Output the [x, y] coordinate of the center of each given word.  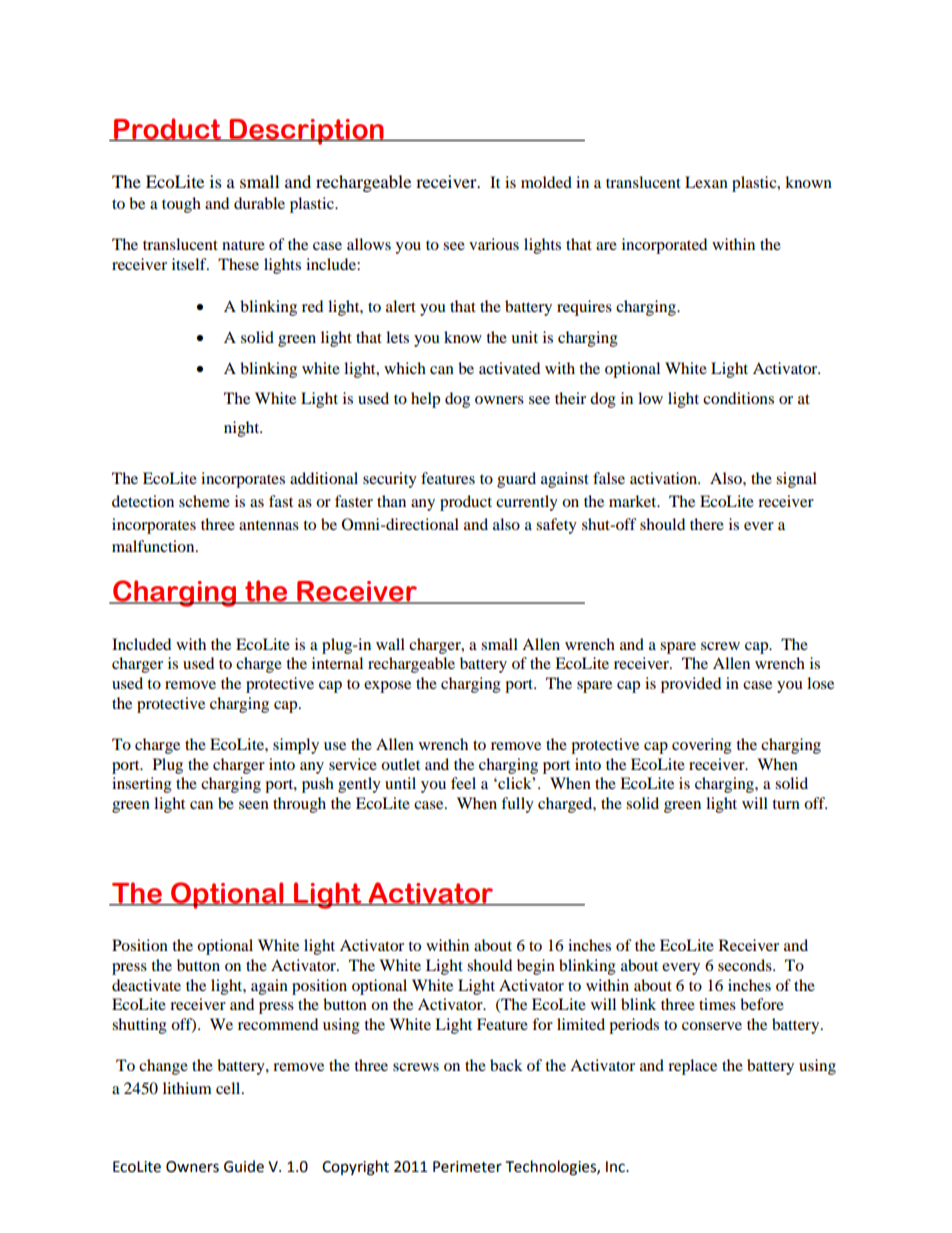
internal [337, 663]
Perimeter [467, 1167]
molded [546, 182]
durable [259, 203]
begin [536, 967]
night [243, 429]
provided [691, 685]
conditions [738, 398]
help [425, 400]
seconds [746, 965]
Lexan [706, 182]
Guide [244, 1166]
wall [390, 644]
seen [254, 805]
